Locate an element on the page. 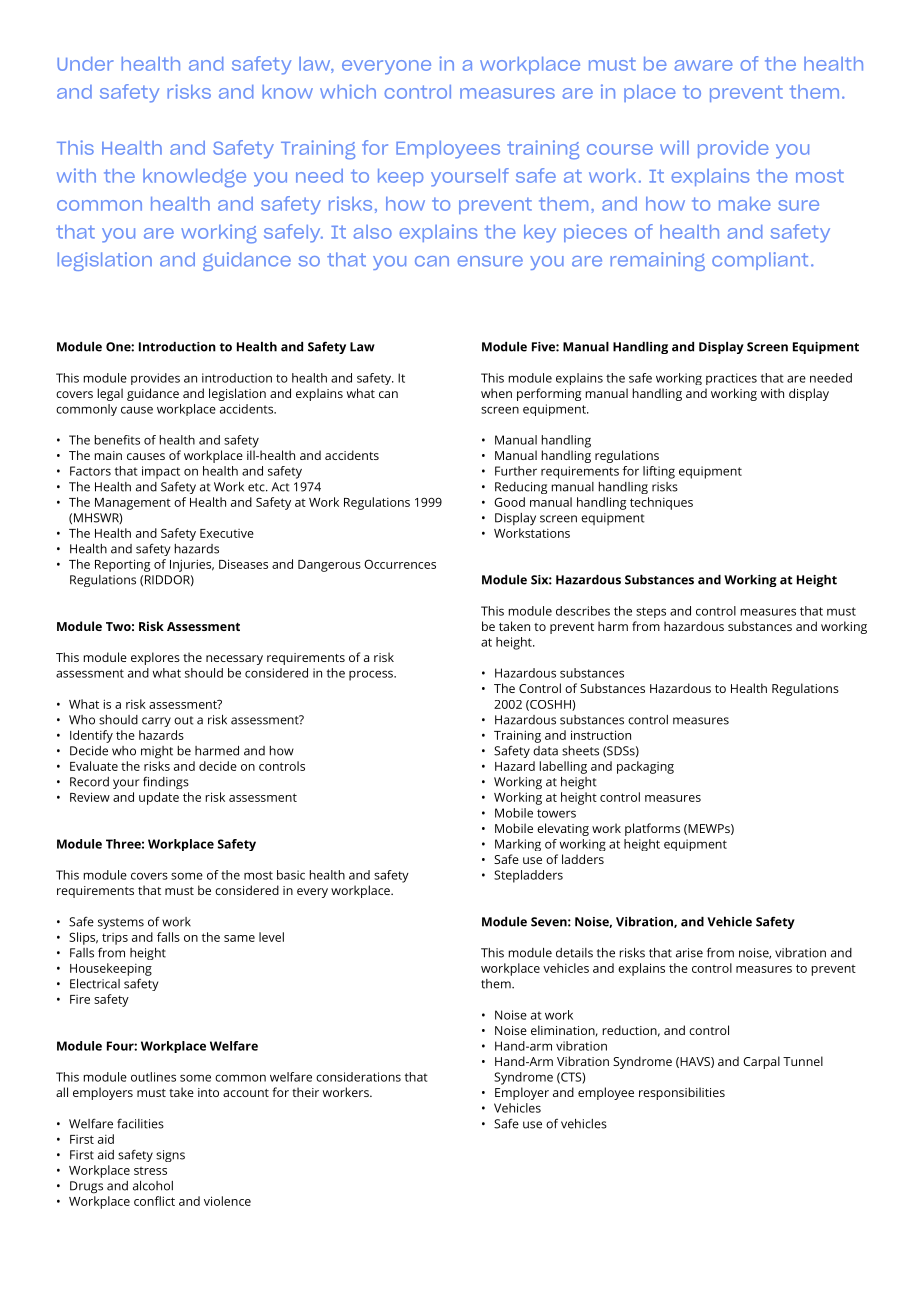  aware is located at coordinates (704, 65).
